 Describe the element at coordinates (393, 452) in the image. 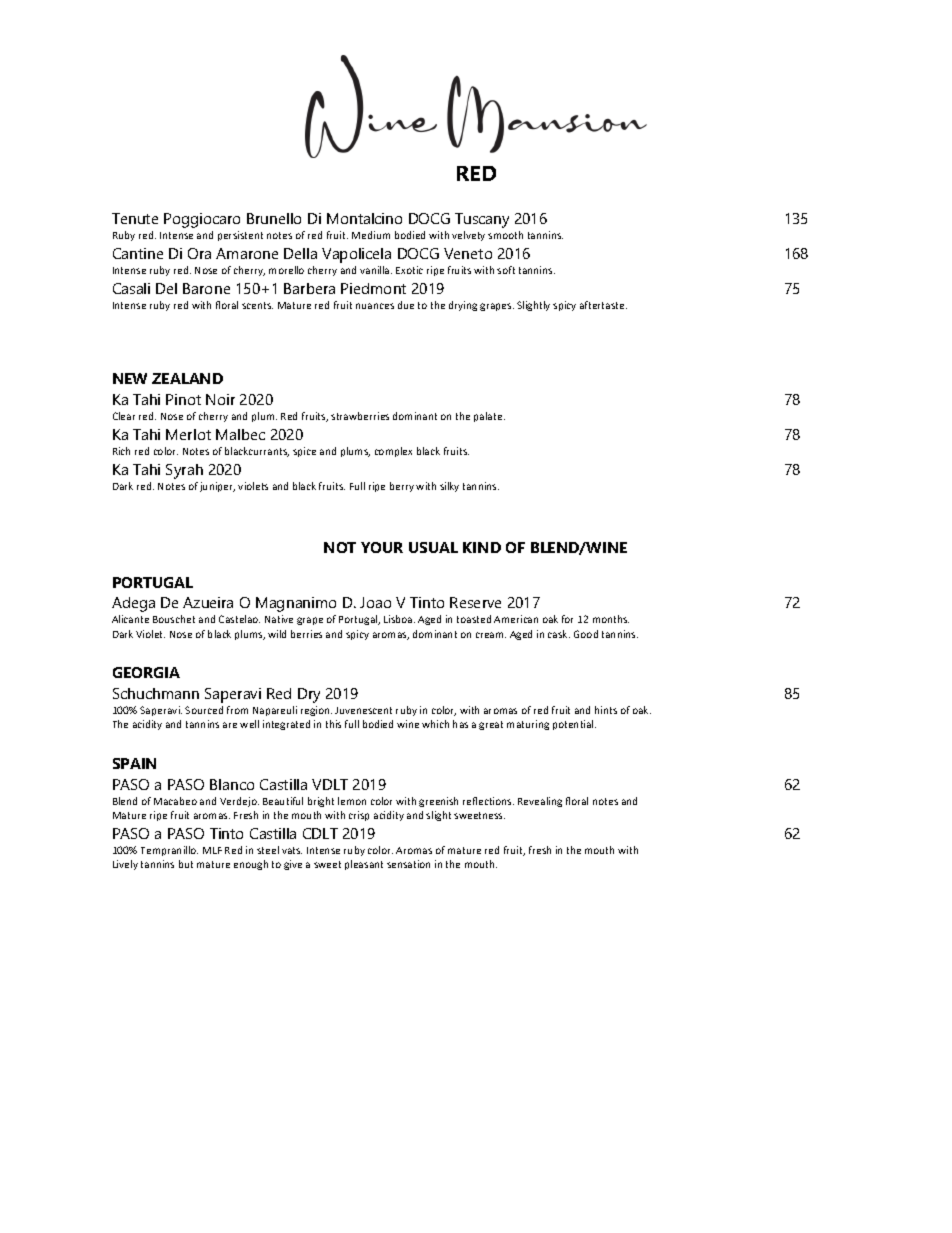

I see `complex` at that location.
